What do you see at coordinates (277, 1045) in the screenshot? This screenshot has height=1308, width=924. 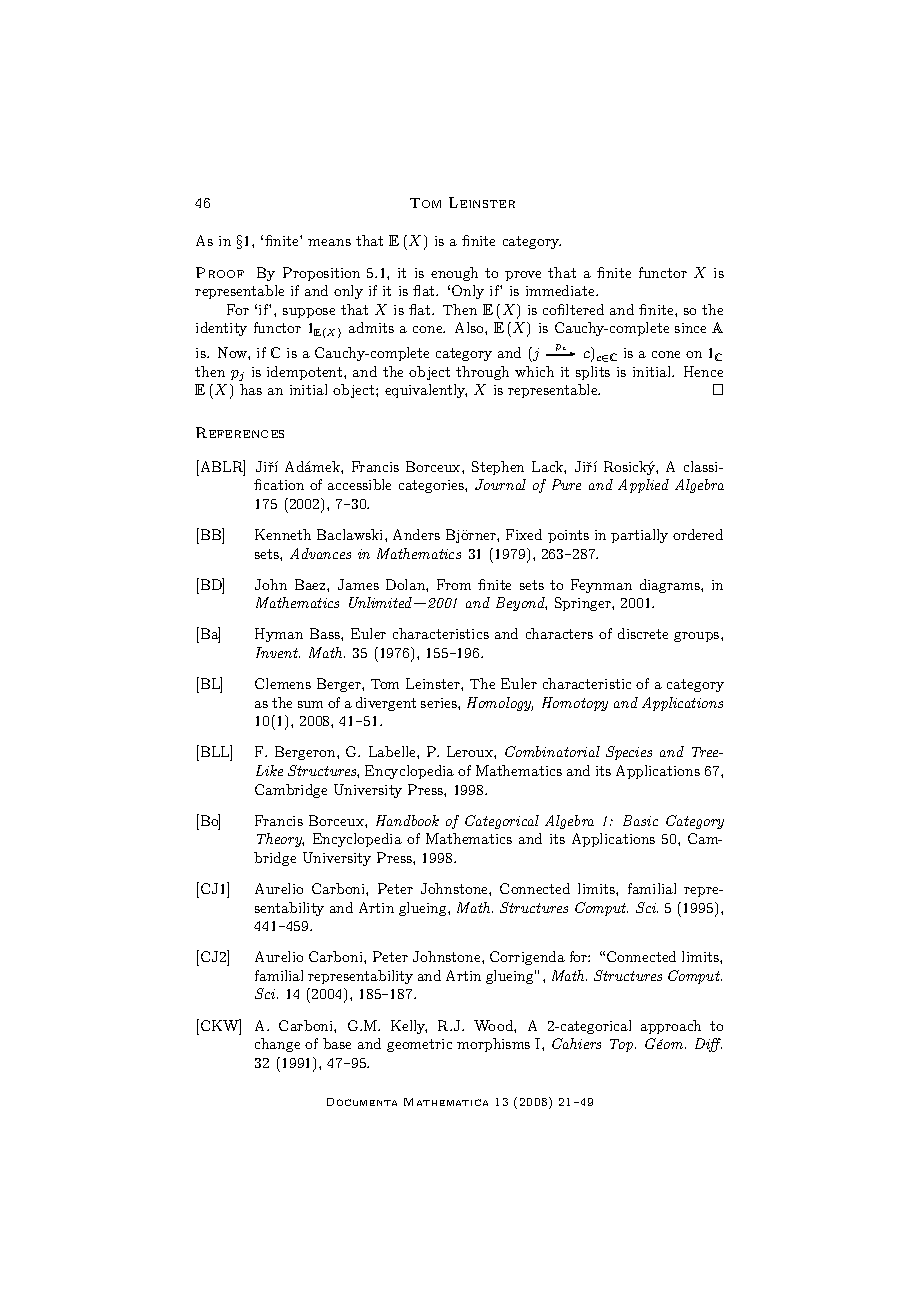 I see `change` at bounding box center [277, 1045].
